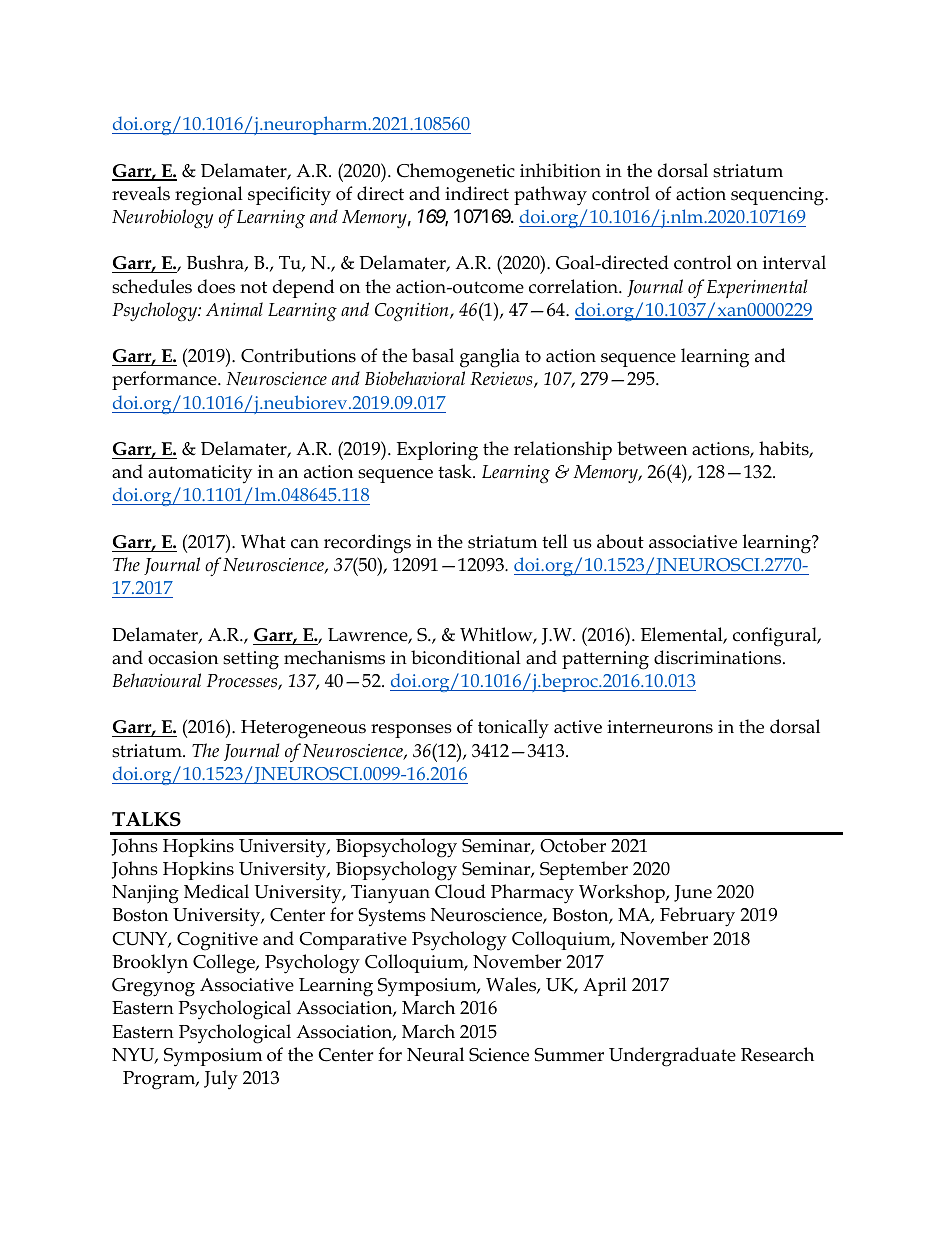 The width and height of the screenshot is (952, 1233). What do you see at coordinates (209, 196) in the screenshot?
I see `regional` at bounding box center [209, 196].
